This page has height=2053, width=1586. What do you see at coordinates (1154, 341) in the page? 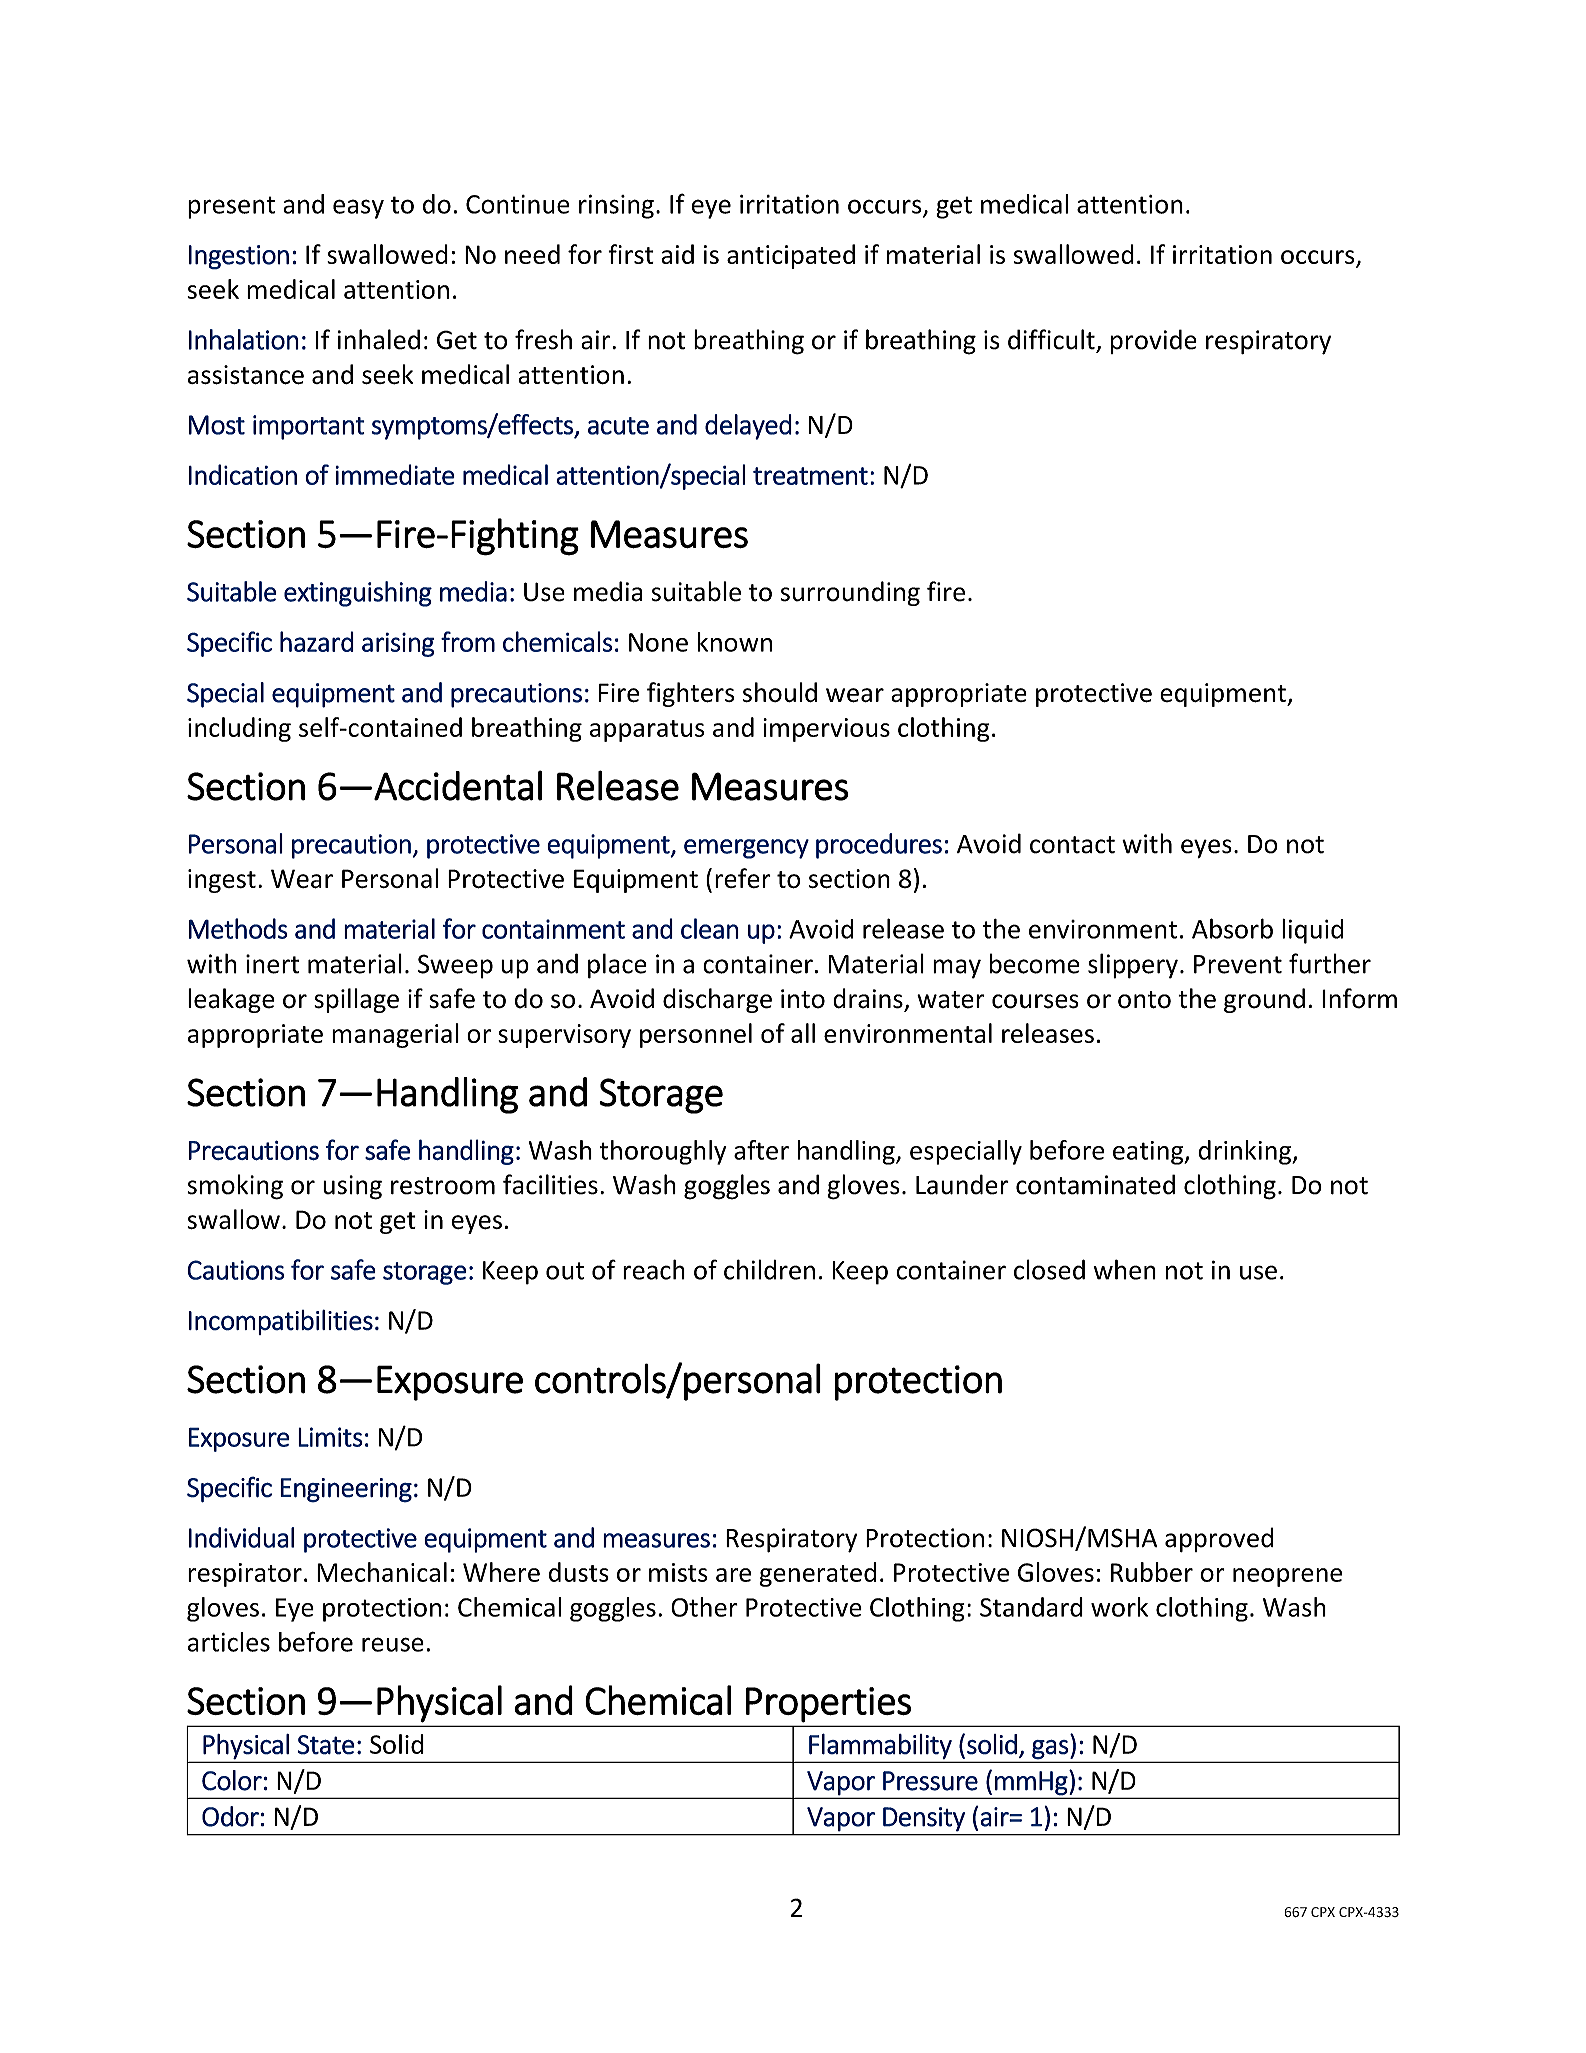
I see `provide` at bounding box center [1154, 341].
